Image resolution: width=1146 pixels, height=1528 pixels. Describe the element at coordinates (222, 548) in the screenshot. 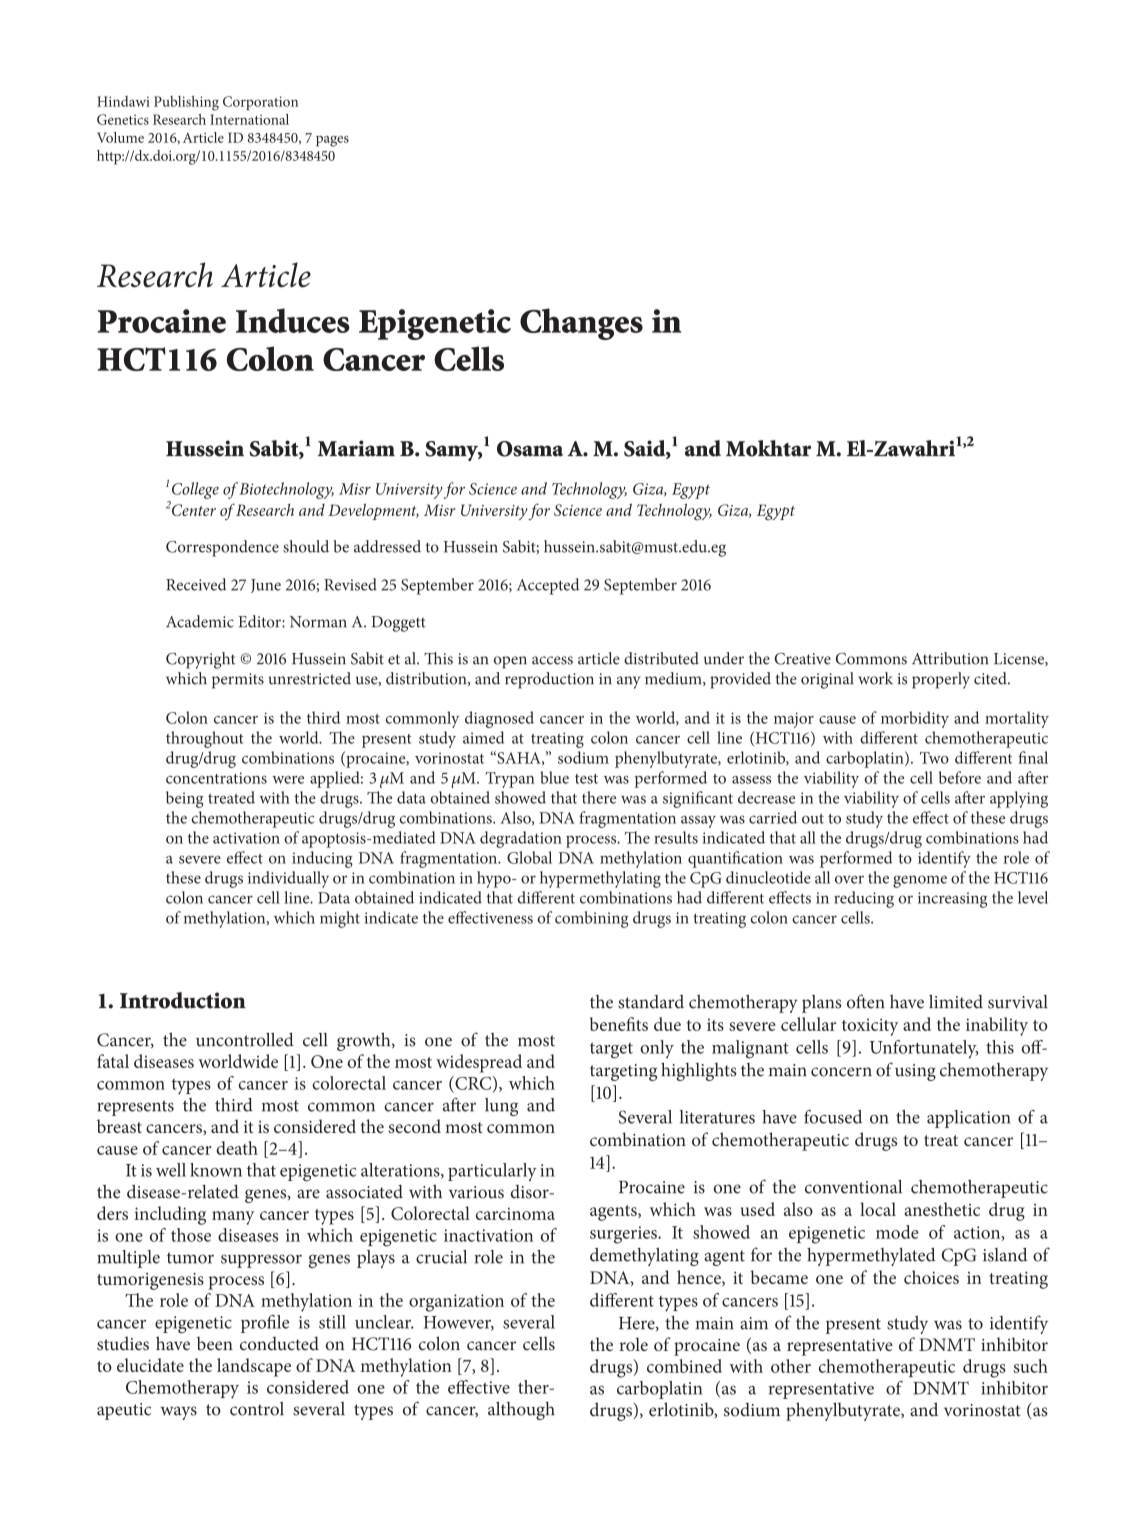

I see `Correspondence` at that location.
